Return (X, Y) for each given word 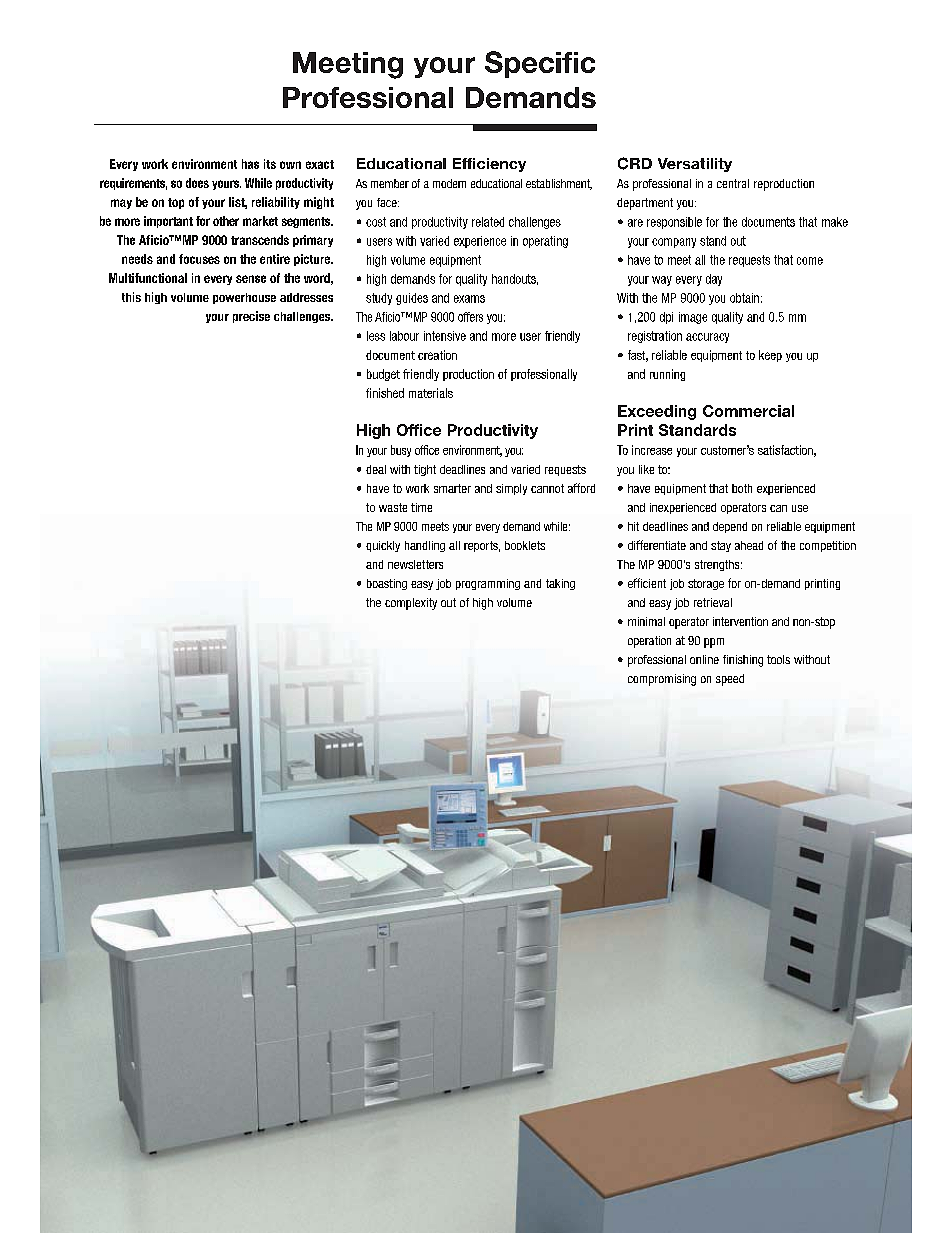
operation (649, 642)
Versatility (695, 165)
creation (437, 355)
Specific (540, 64)
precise (251, 317)
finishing (743, 661)
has (250, 164)
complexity (411, 604)
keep (770, 356)
